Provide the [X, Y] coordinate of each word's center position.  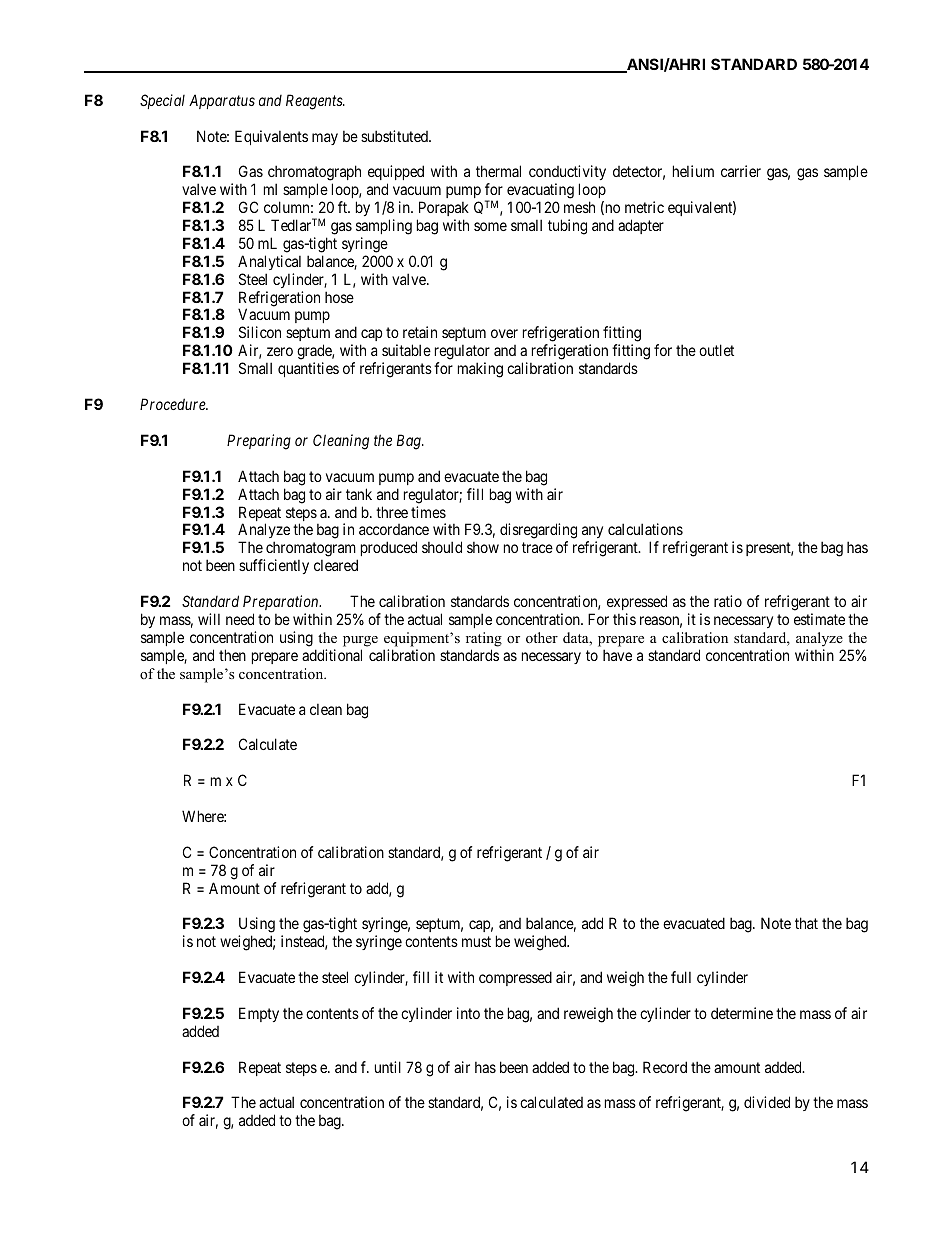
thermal [498, 171]
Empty [259, 1014]
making [480, 370]
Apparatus [222, 101]
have [617, 655]
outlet [716, 350]
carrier [741, 171]
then [232, 655]
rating [484, 639]
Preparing [259, 442]
